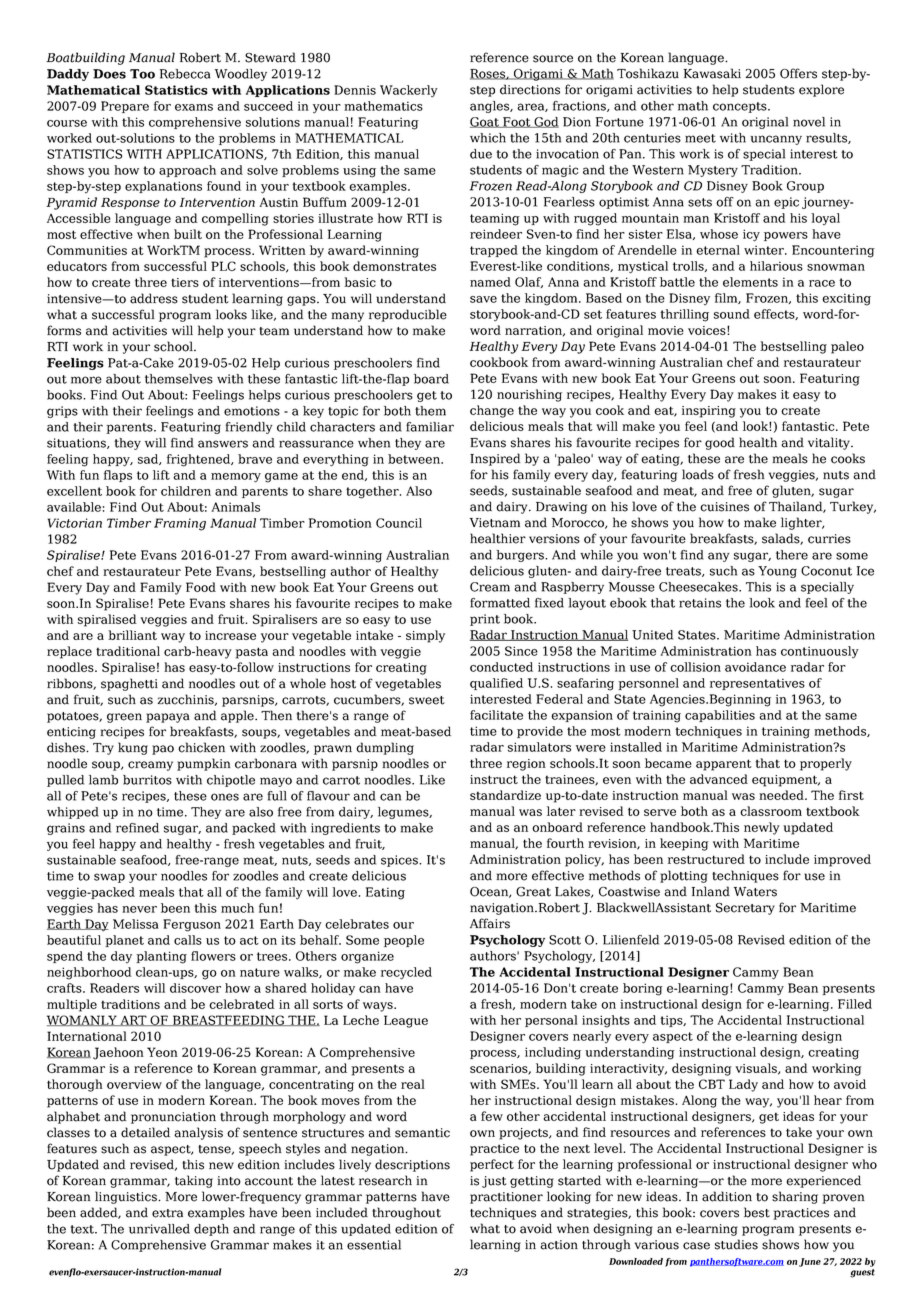 The image size is (924, 1308). What do you see at coordinates (142, 74) in the screenshot?
I see `Too` at bounding box center [142, 74].
